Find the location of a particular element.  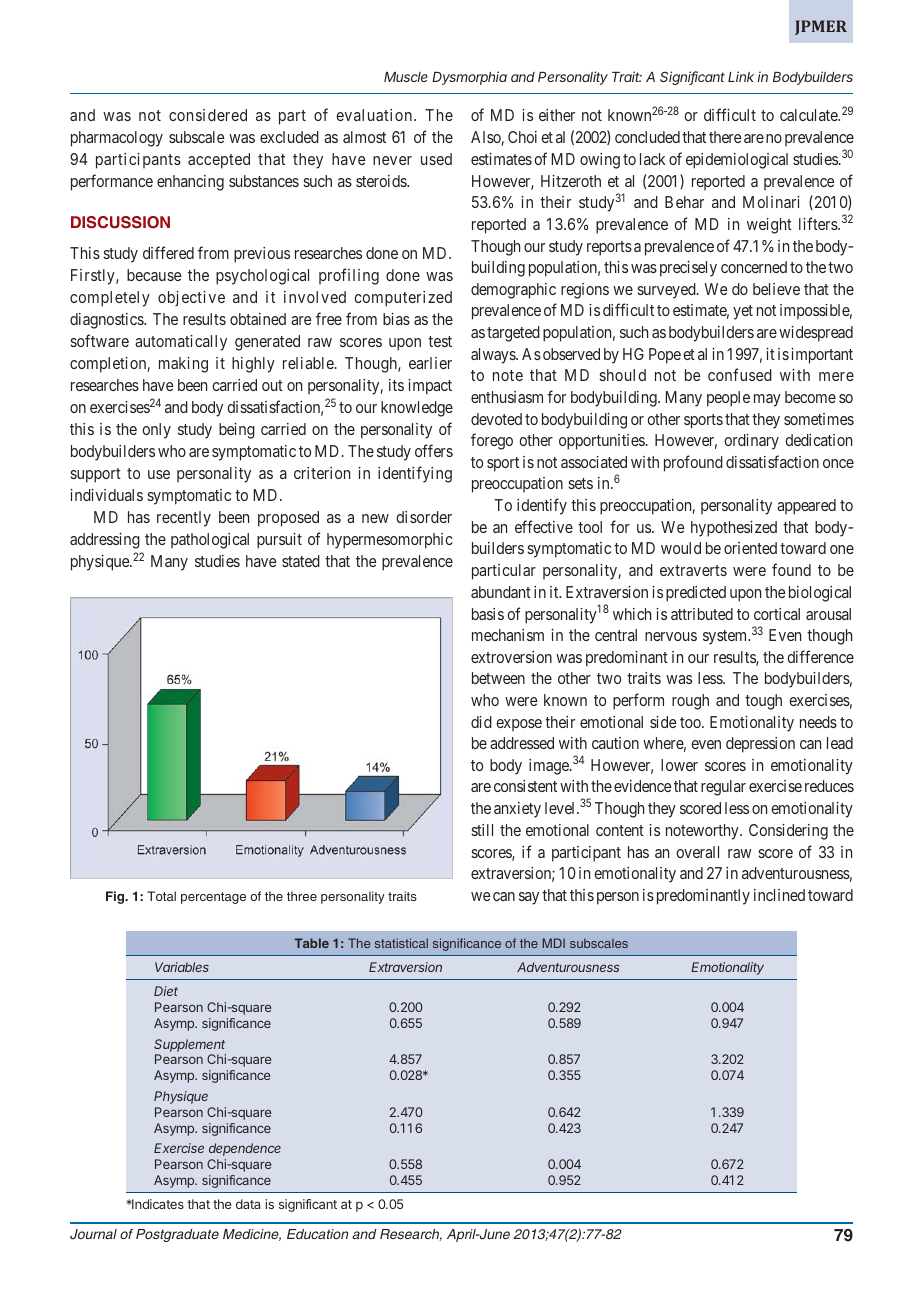

Dysmorphia is located at coordinates (469, 78).
